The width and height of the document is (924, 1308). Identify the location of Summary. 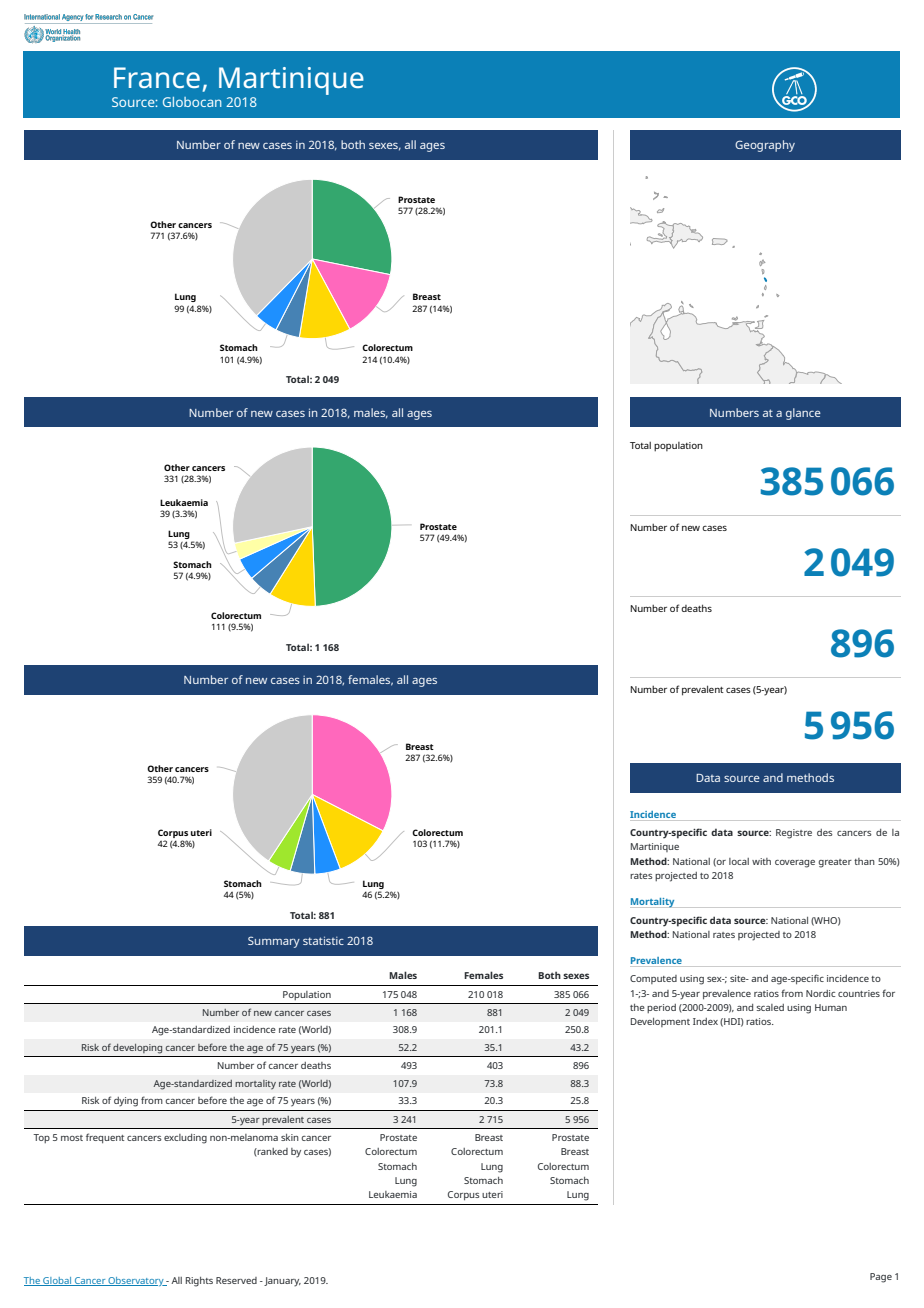
(274, 942).
